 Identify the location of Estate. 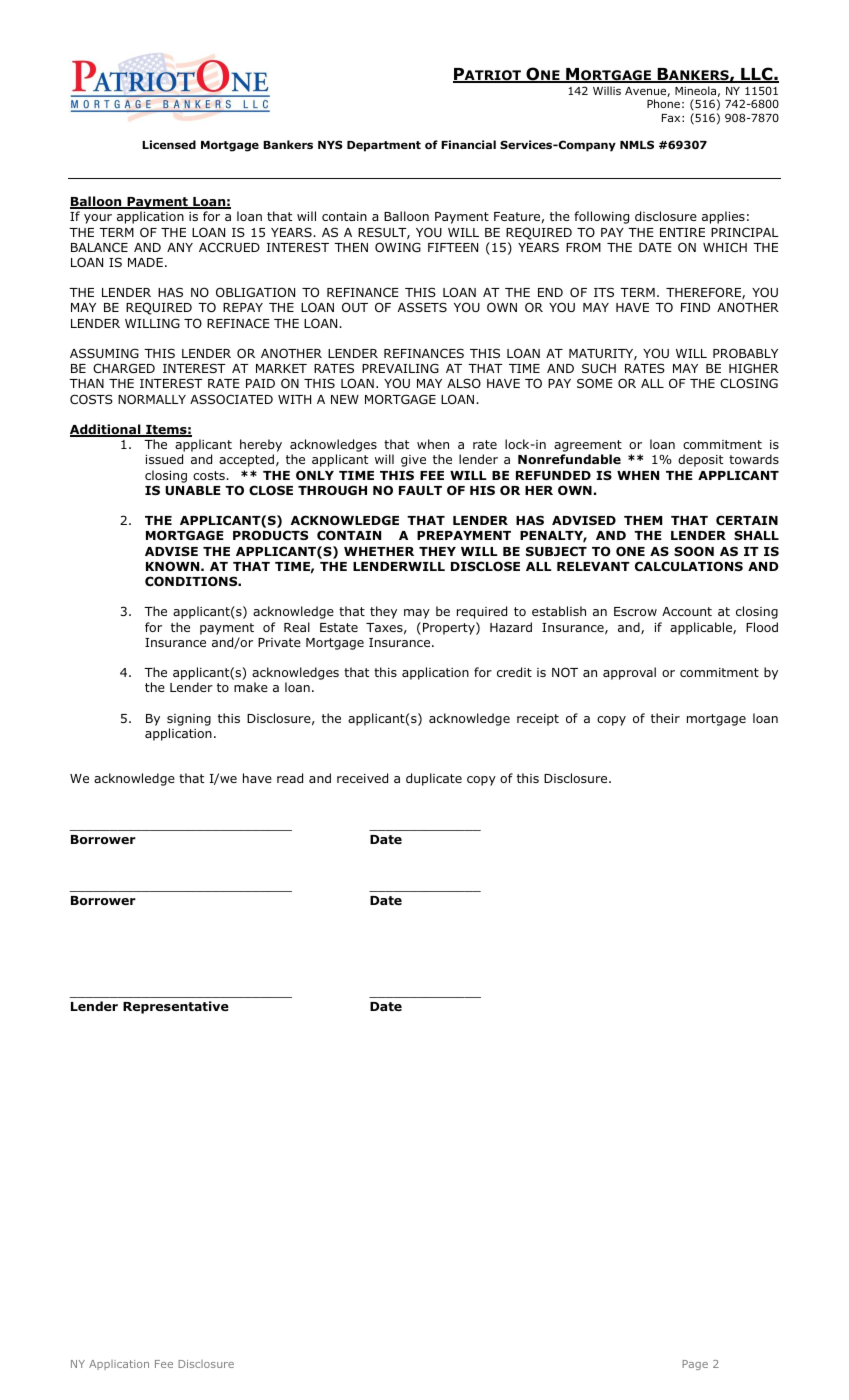
(339, 627).
